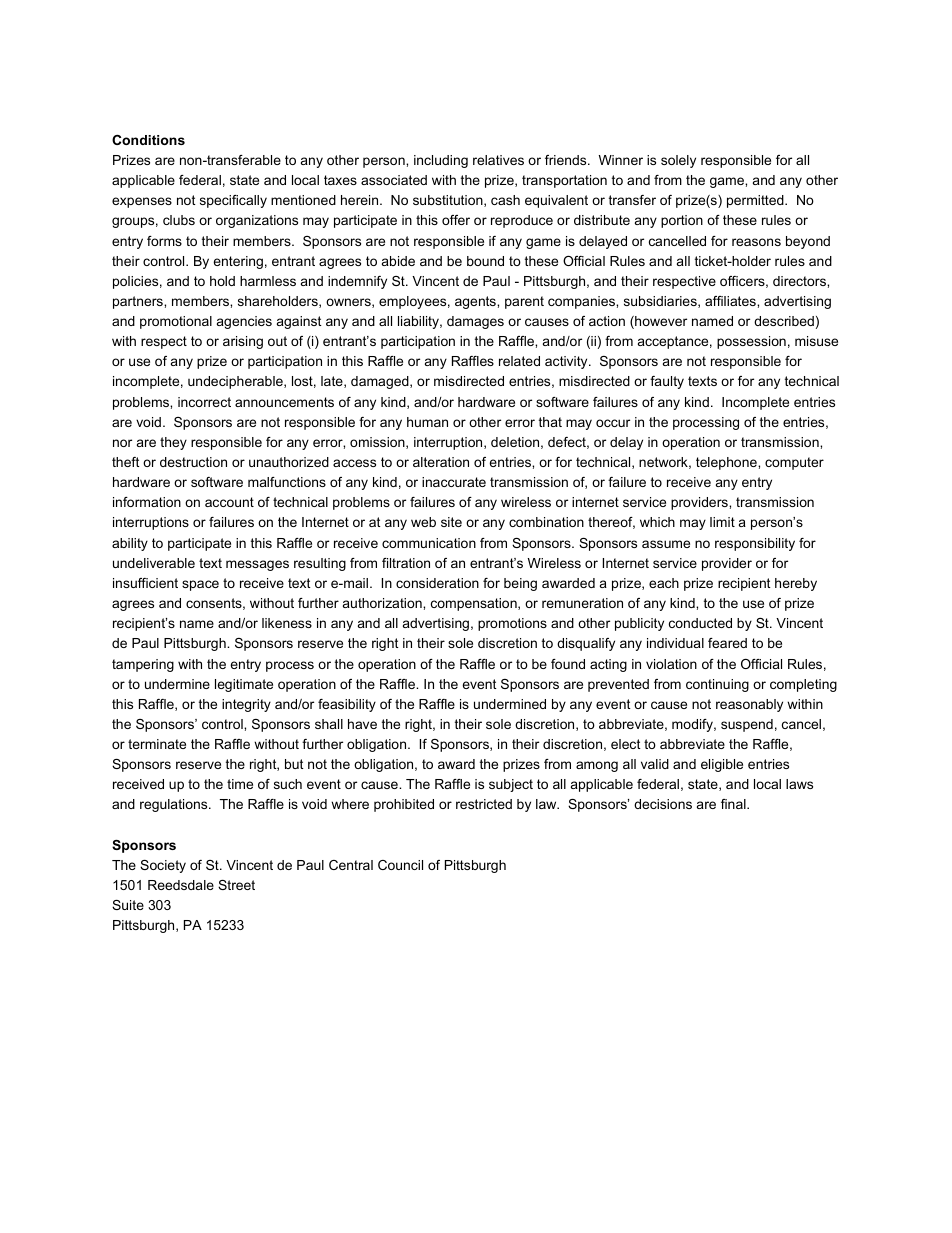 The image size is (952, 1233). What do you see at coordinates (734, 804) in the image?
I see `final` at bounding box center [734, 804].
